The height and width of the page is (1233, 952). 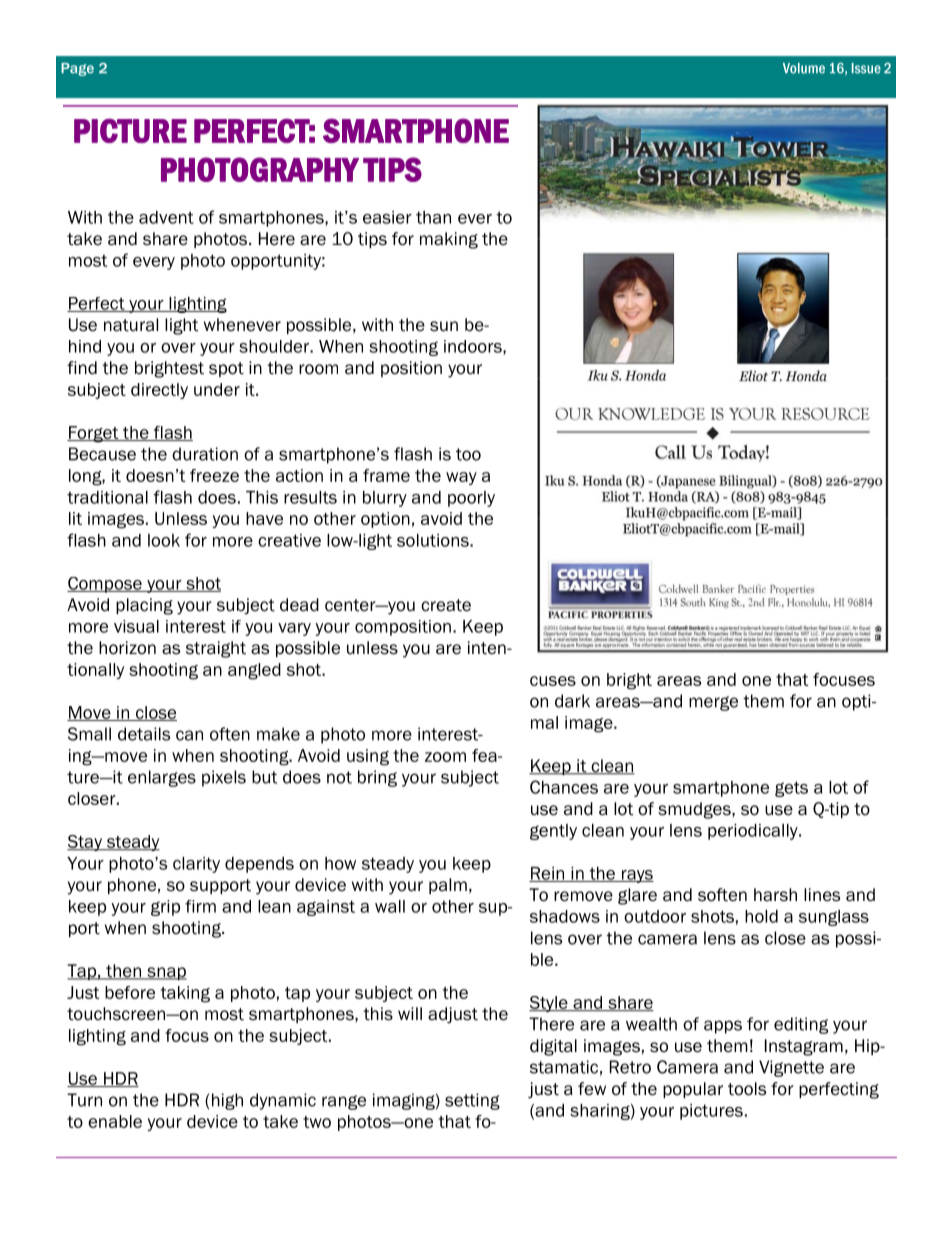 I want to click on Page, so click(x=77, y=69).
